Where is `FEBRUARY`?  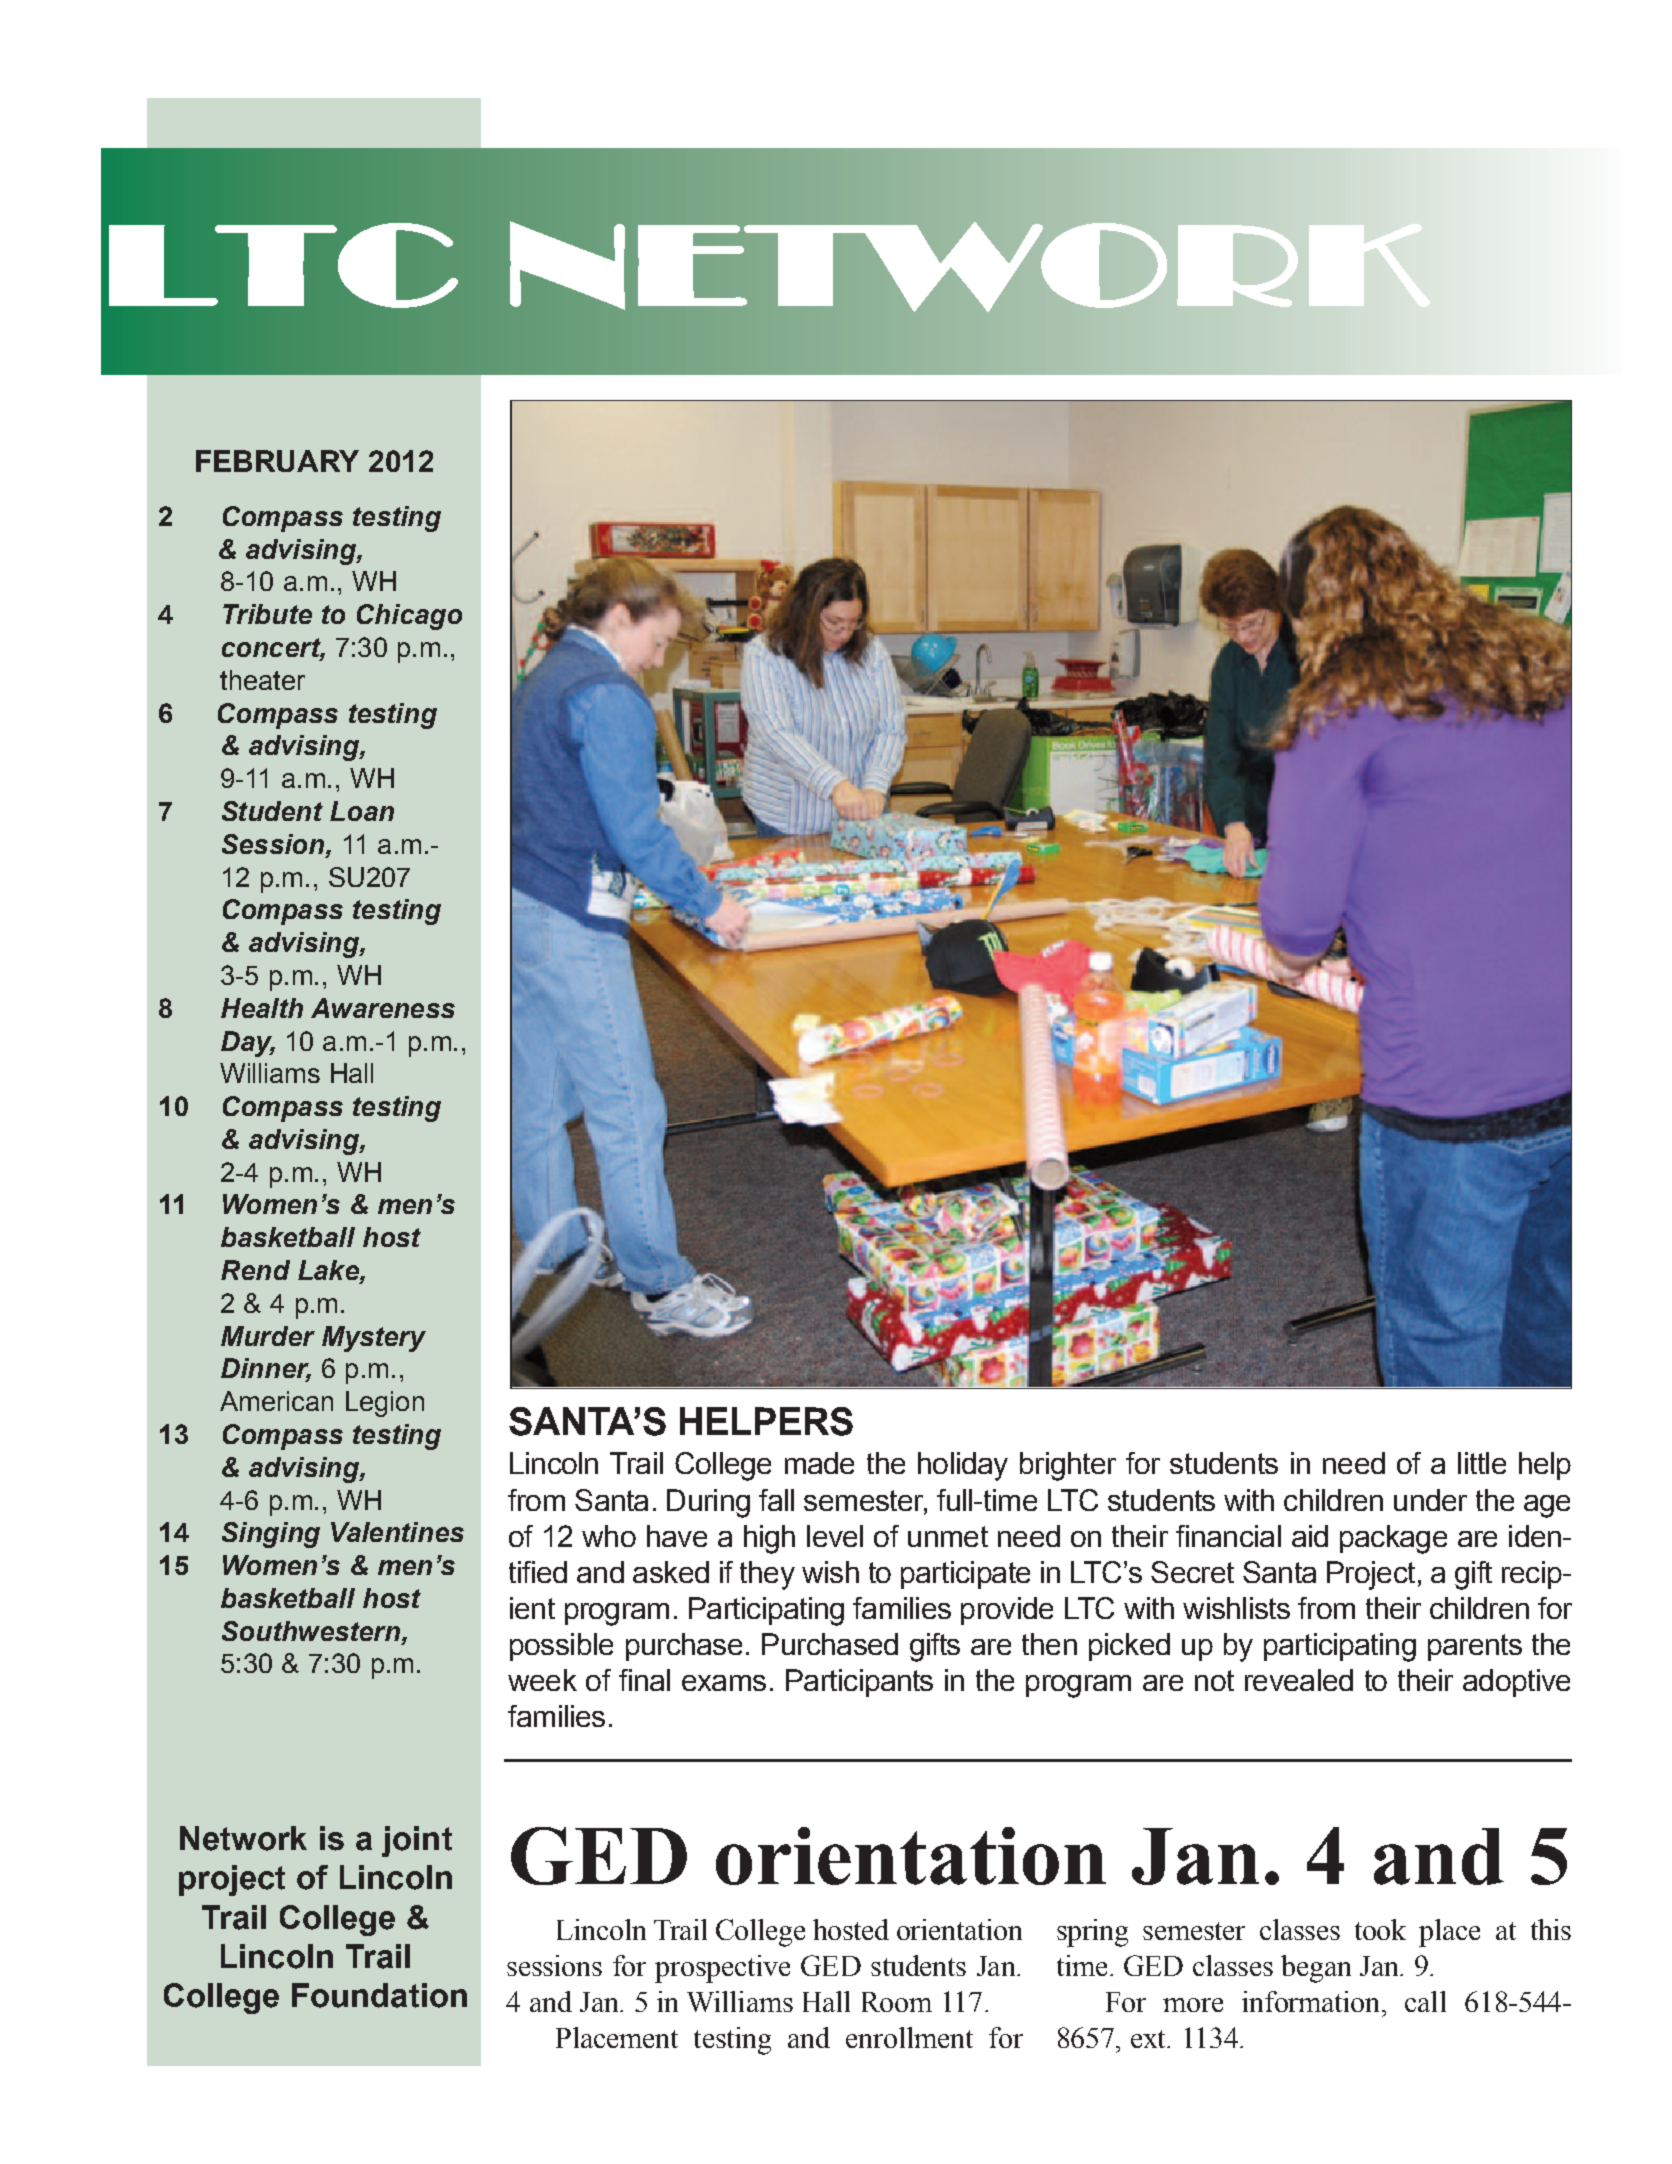 FEBRUARY is located at coordinates (277, 461).
